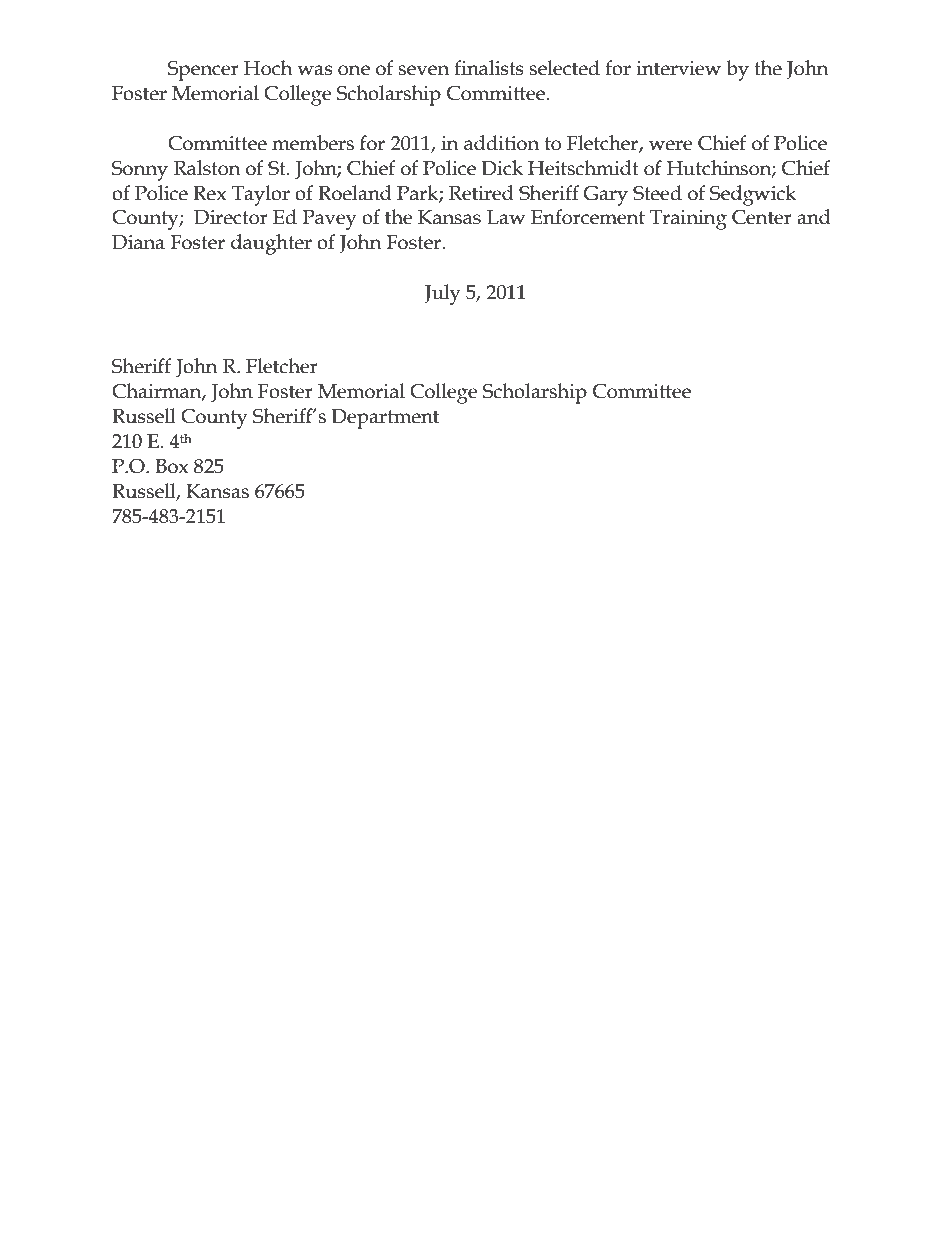 This screenshot has height=1233, width=952. Describe the element at coordinates (210, 193) in the screenshot. I see `Rex` at that location.
